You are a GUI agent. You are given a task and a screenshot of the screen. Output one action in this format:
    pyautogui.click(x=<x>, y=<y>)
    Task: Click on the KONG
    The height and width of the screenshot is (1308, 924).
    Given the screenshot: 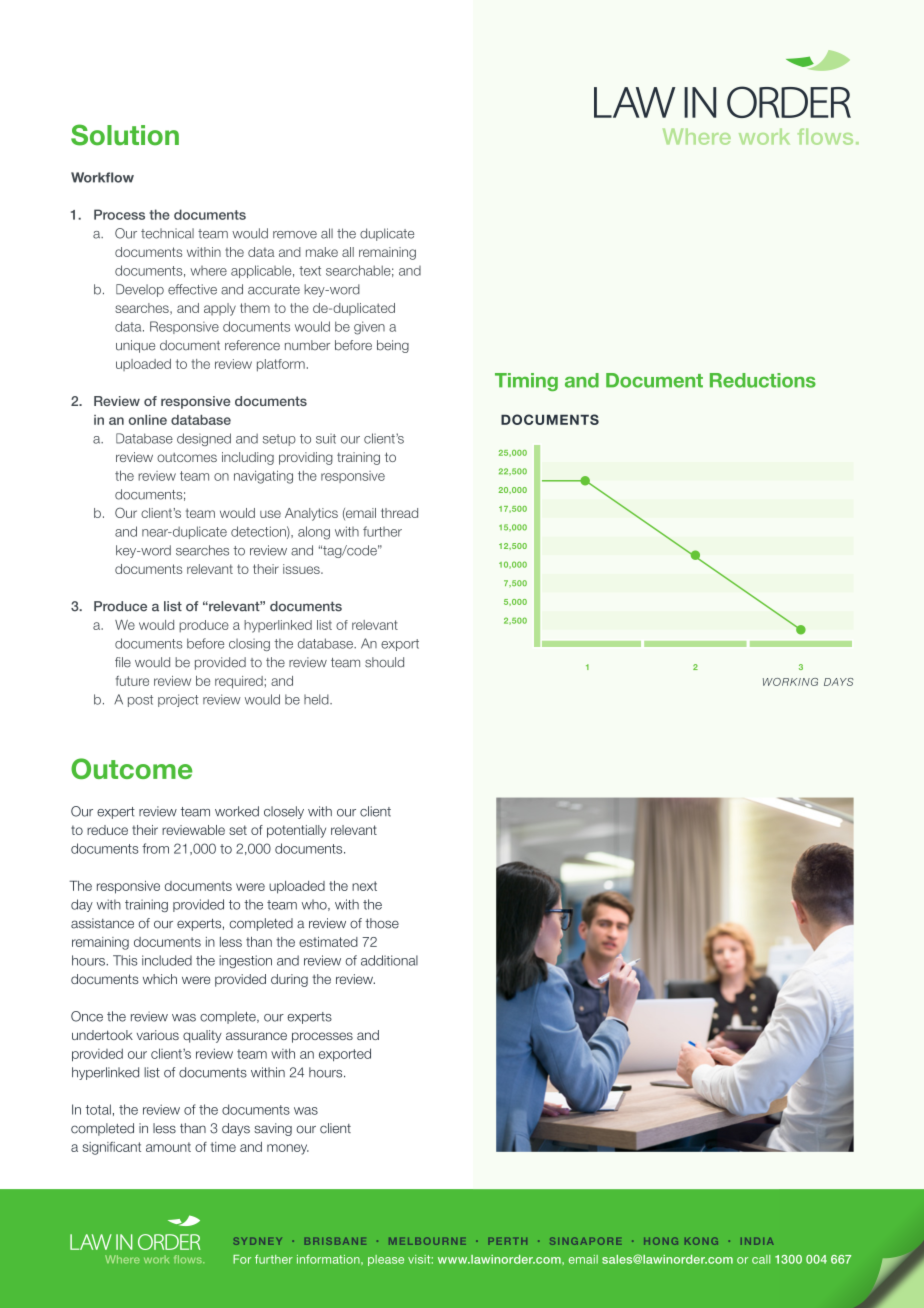 What is the action you would take?
    pyautogui.click(x=701, y=1241)
